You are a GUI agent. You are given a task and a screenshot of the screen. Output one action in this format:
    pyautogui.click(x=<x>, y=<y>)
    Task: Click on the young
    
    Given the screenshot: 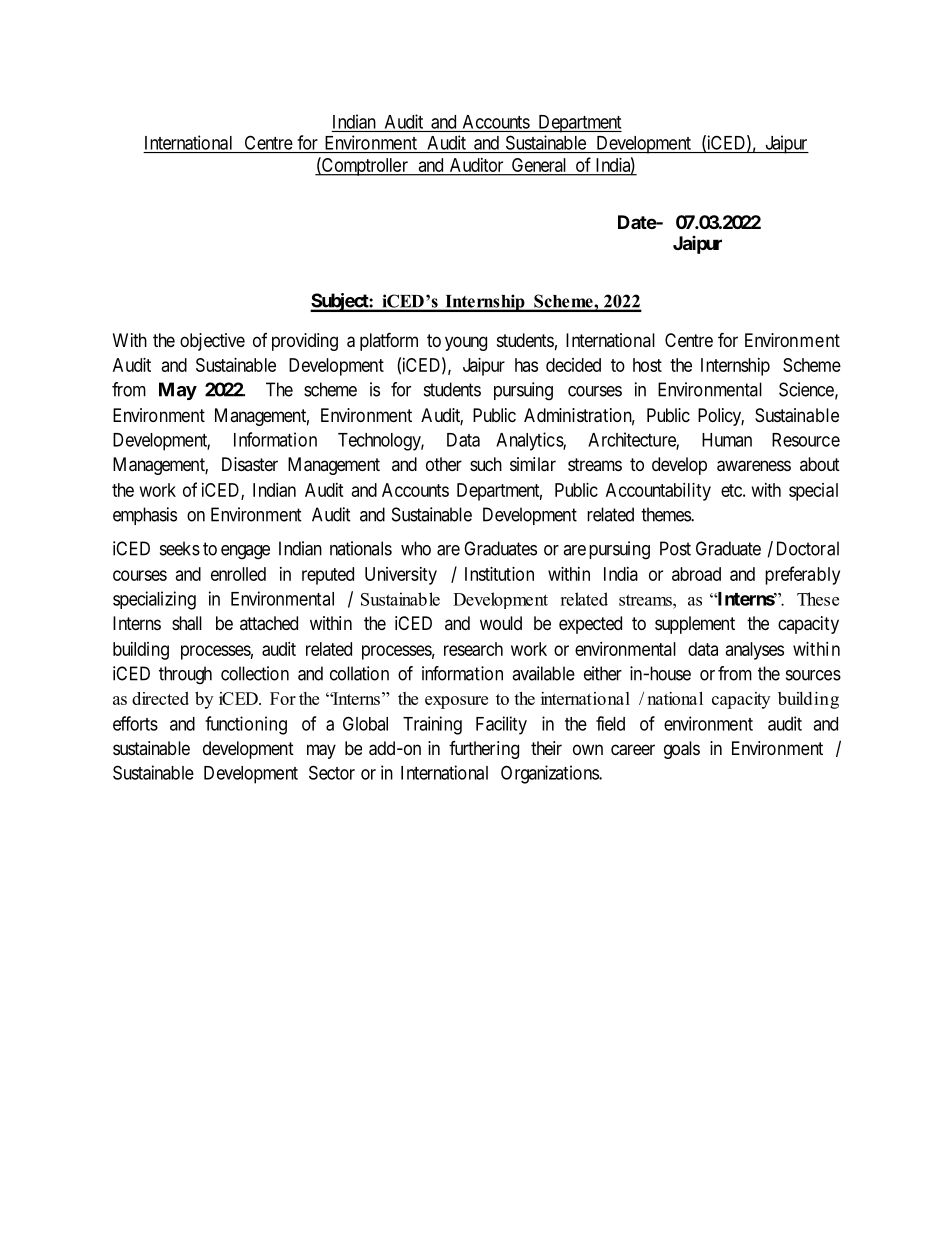 What is the action you would take?
    pyautogui.click(x=466, y=343)
